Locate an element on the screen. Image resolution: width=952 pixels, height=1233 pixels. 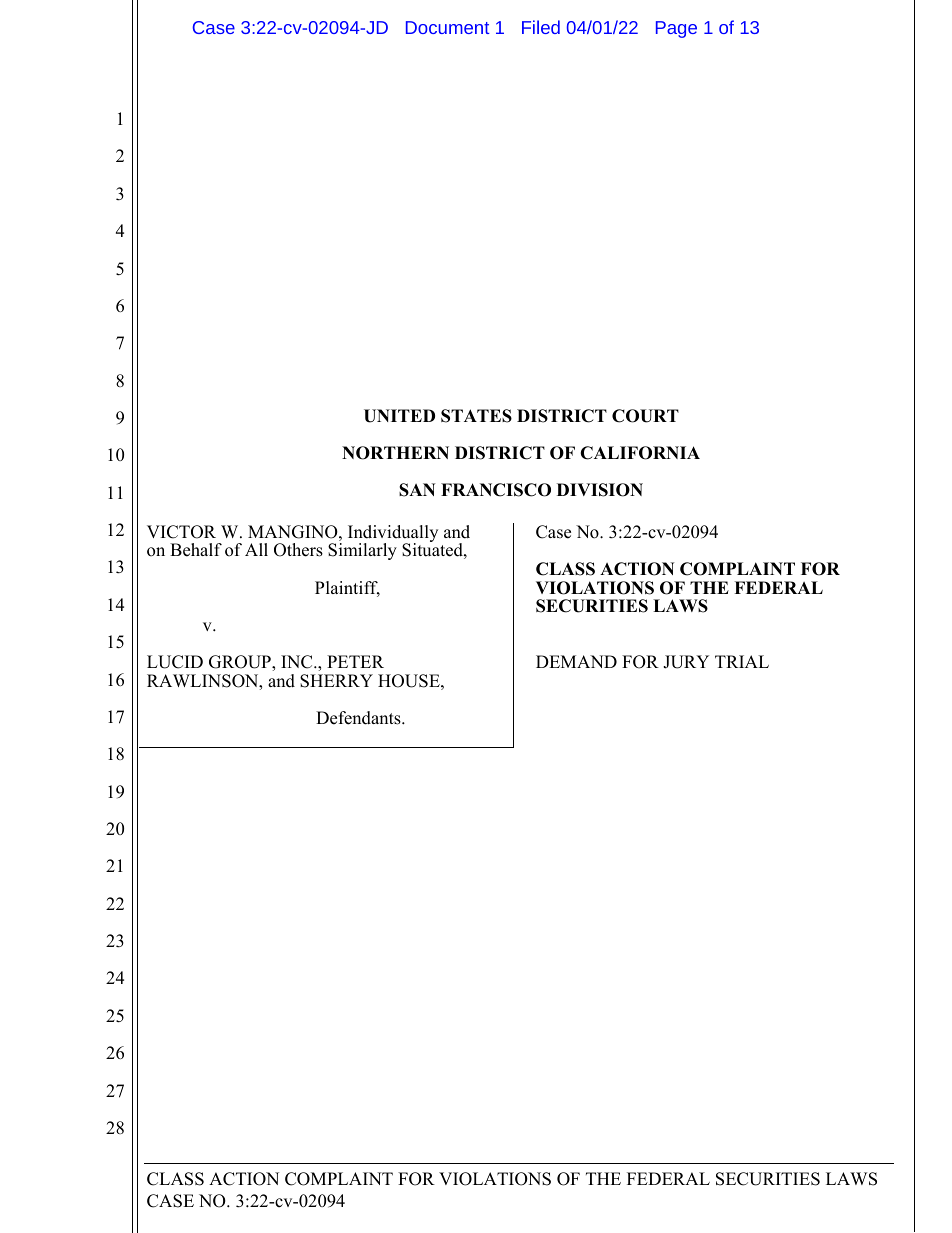
CALIFORNIA is located at coordinates (640, 453).
